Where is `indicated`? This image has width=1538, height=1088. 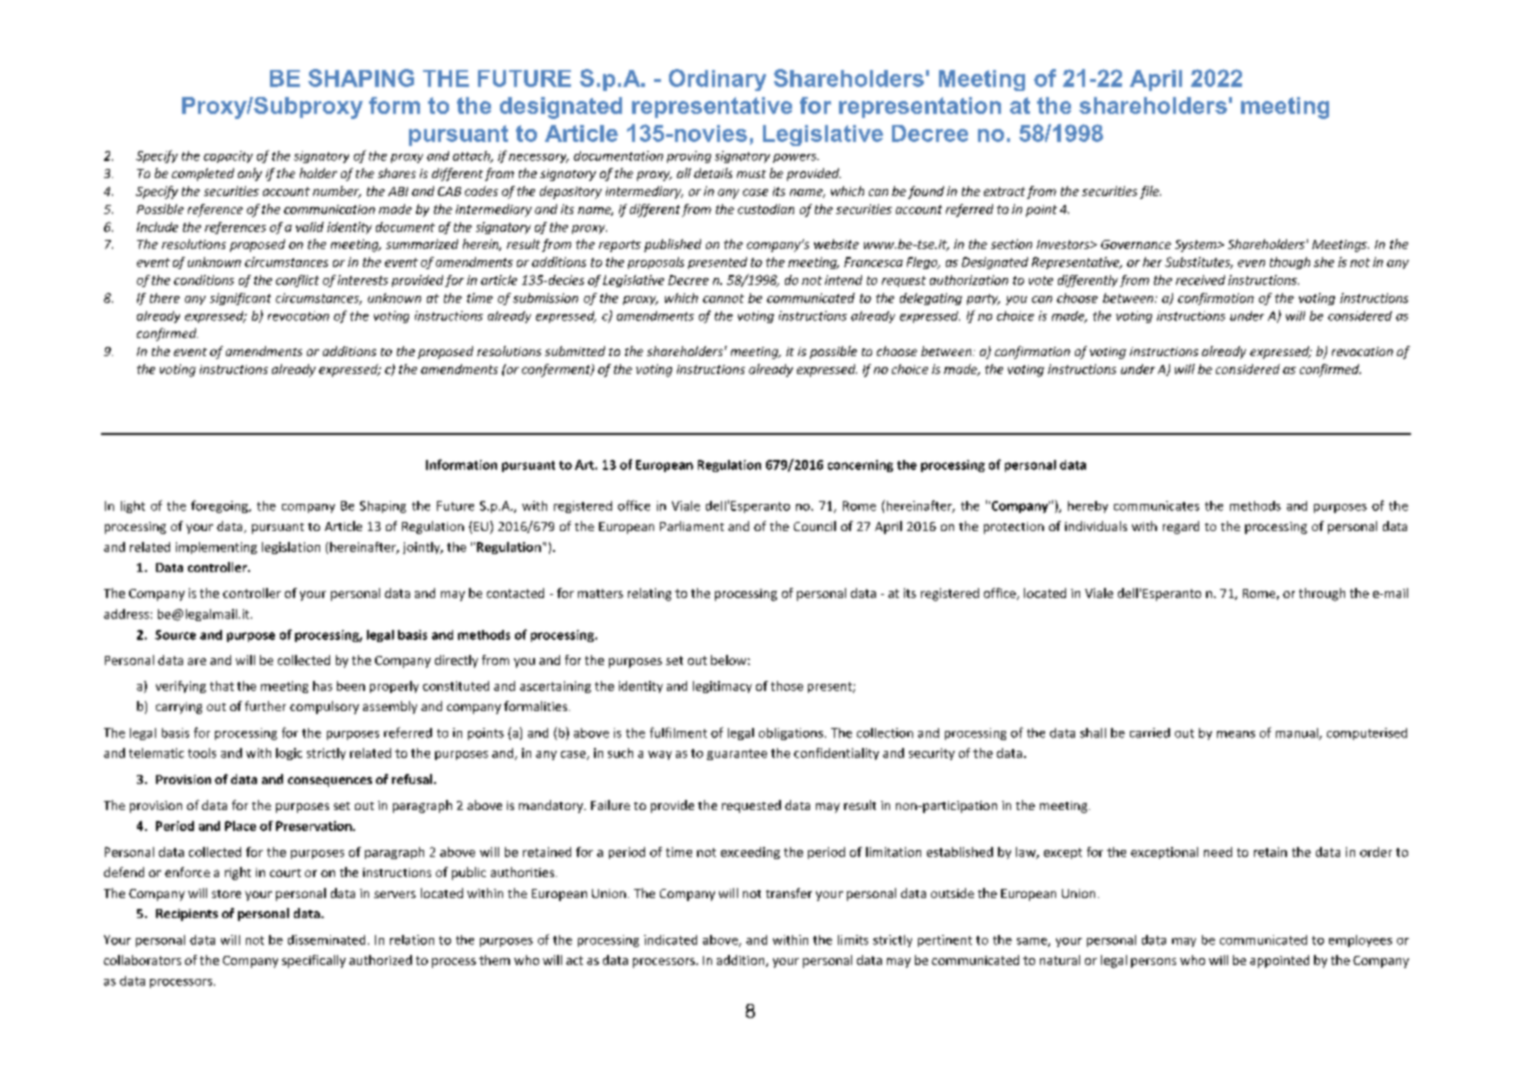
indicated is located at coordinates (670, 940).
